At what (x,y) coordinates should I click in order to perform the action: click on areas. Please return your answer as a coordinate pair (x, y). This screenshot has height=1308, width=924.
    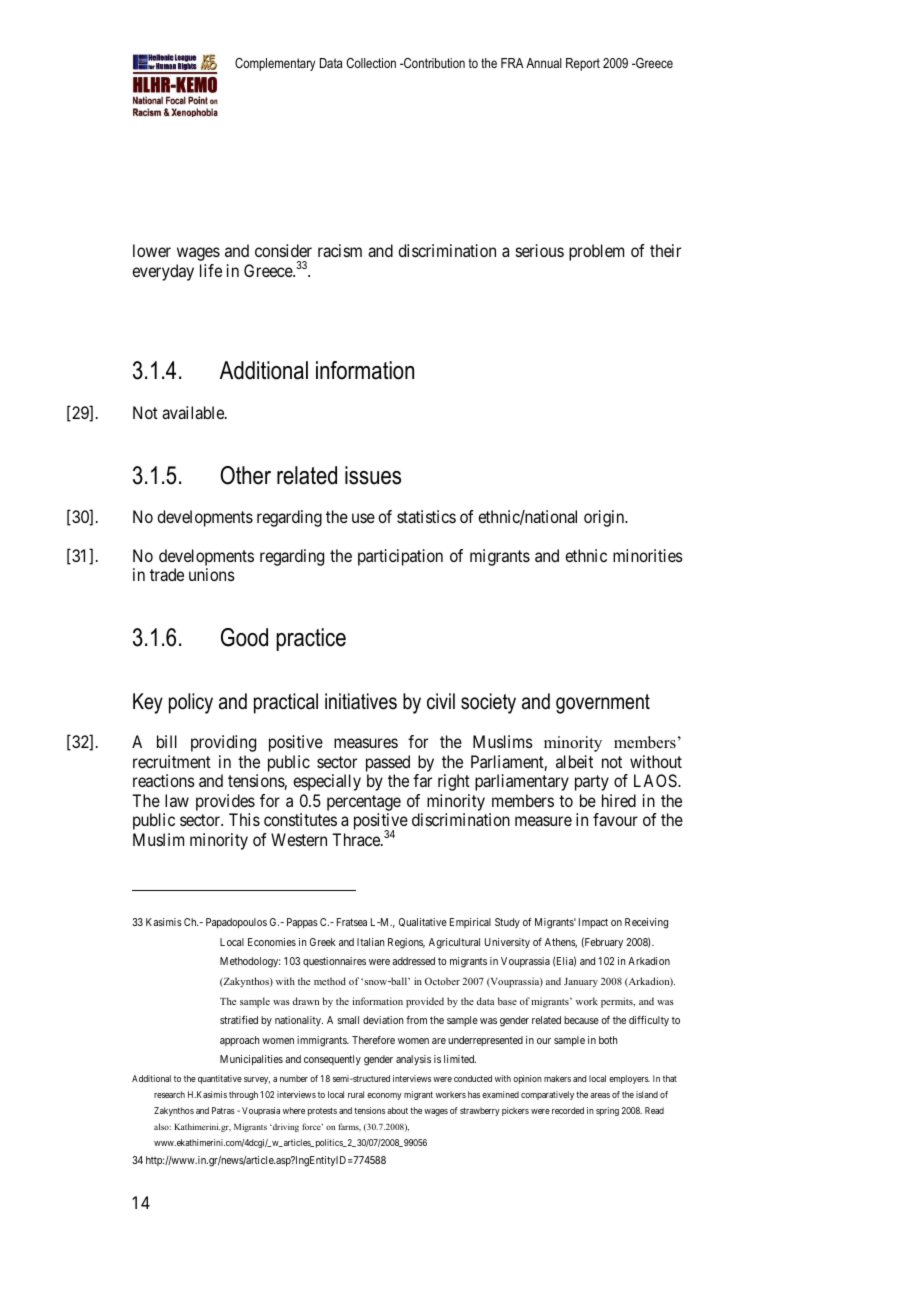
    Looking at the image, I should click on (600, 1095).
